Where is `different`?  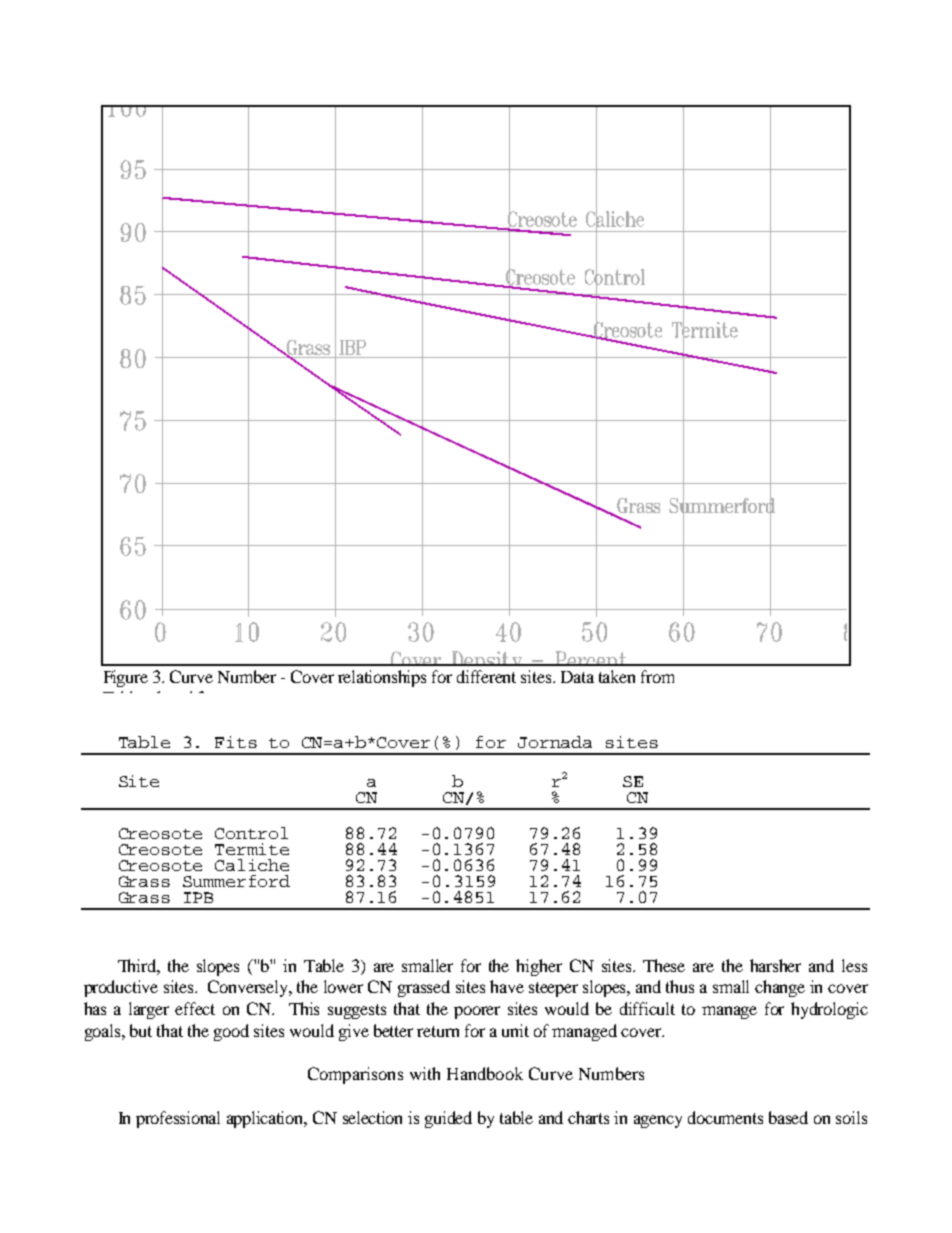
different is located at coordinates (486, 676).
